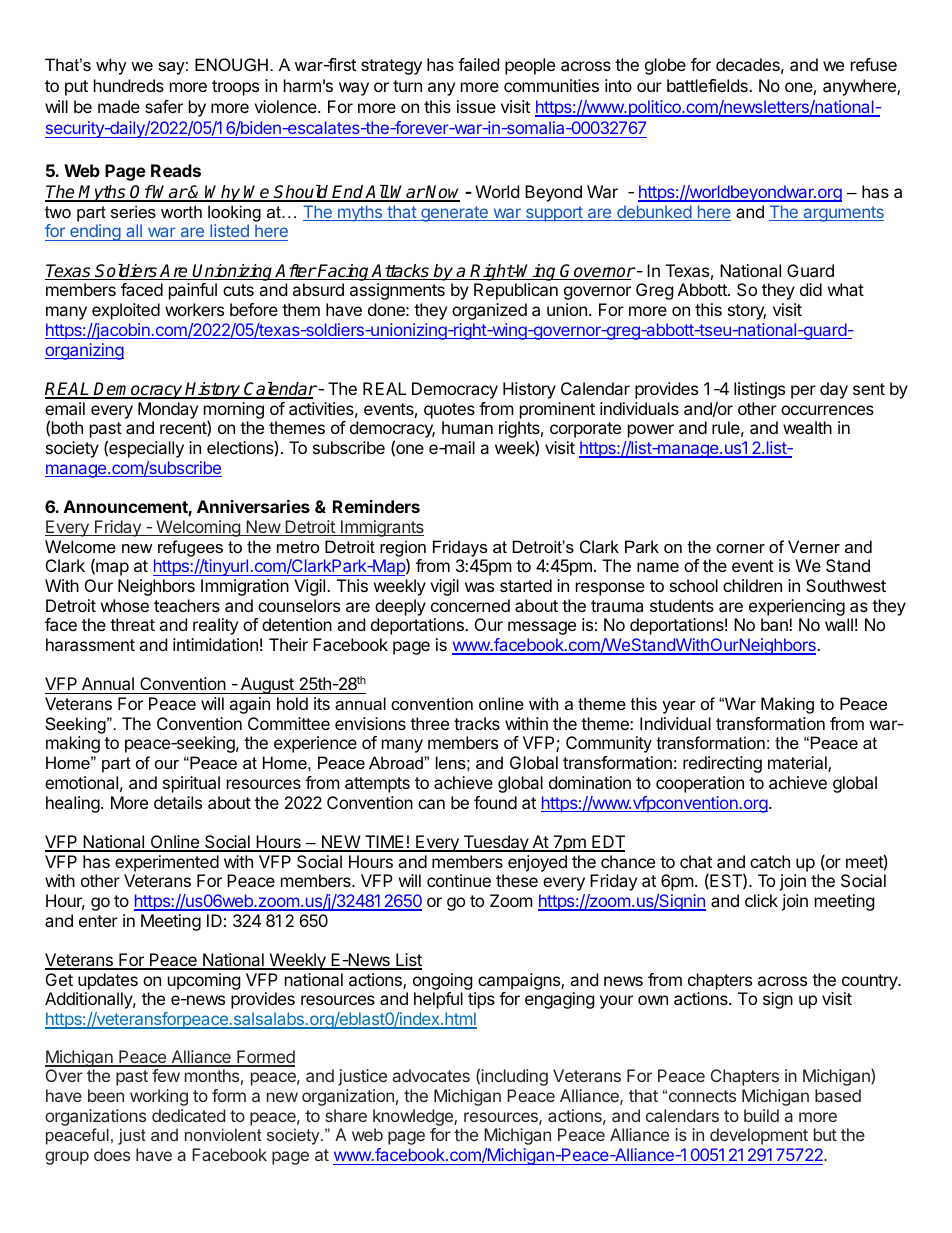 The width and height of the document is (952, 1233). Describe the element at coordinates (98, 921) in the document. I see `enter` at that location.
